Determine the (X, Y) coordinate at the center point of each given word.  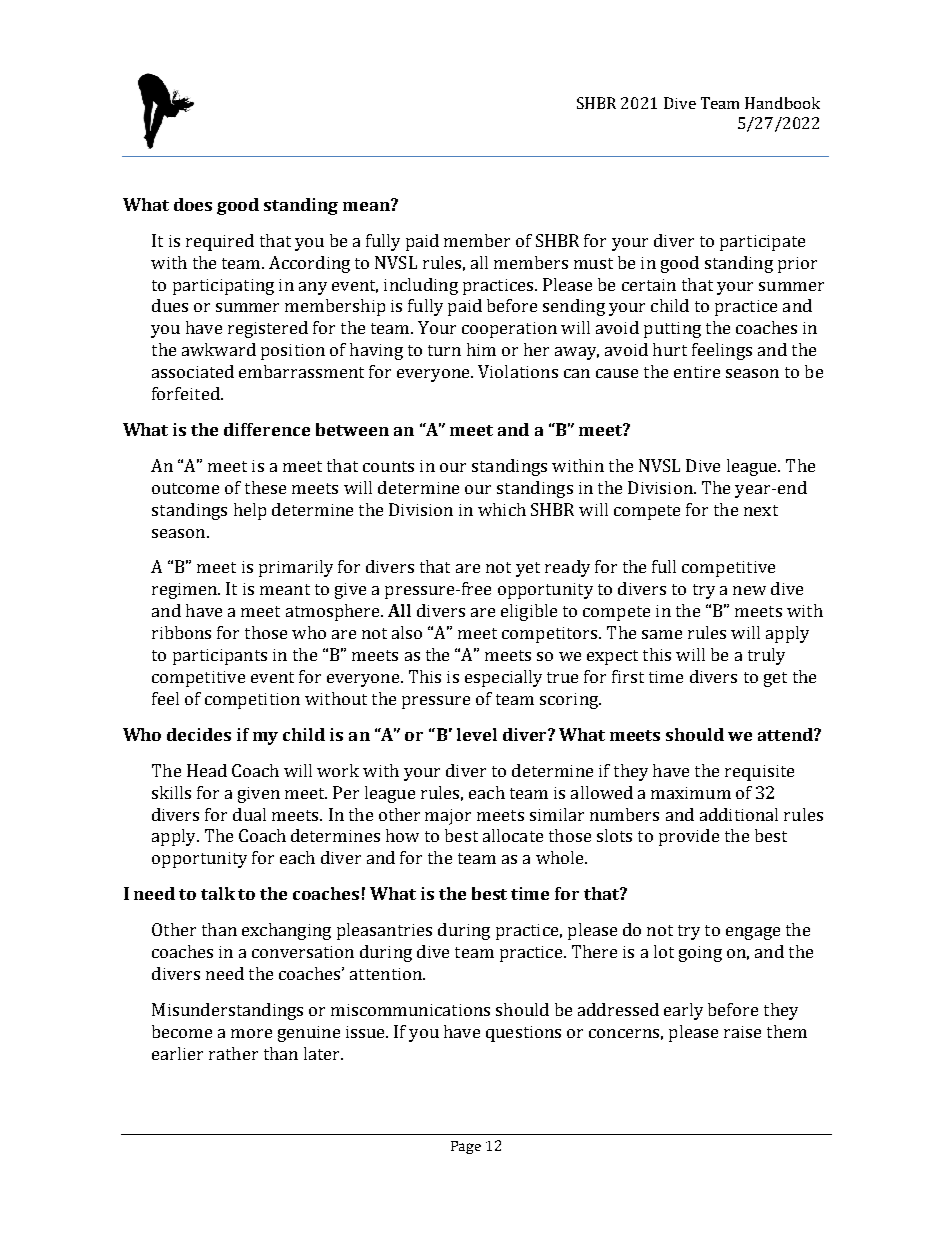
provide (689, 837)
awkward (219, 349)
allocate (513, 835)
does (193, 204)
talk (218, 893)
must (593, 263)
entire (697, 372)
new (749, 590)
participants (220, 657)
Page (466, 1147)
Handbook (782, 103)
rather (233, 1053)
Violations (518, 371)
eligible (529, 612)
